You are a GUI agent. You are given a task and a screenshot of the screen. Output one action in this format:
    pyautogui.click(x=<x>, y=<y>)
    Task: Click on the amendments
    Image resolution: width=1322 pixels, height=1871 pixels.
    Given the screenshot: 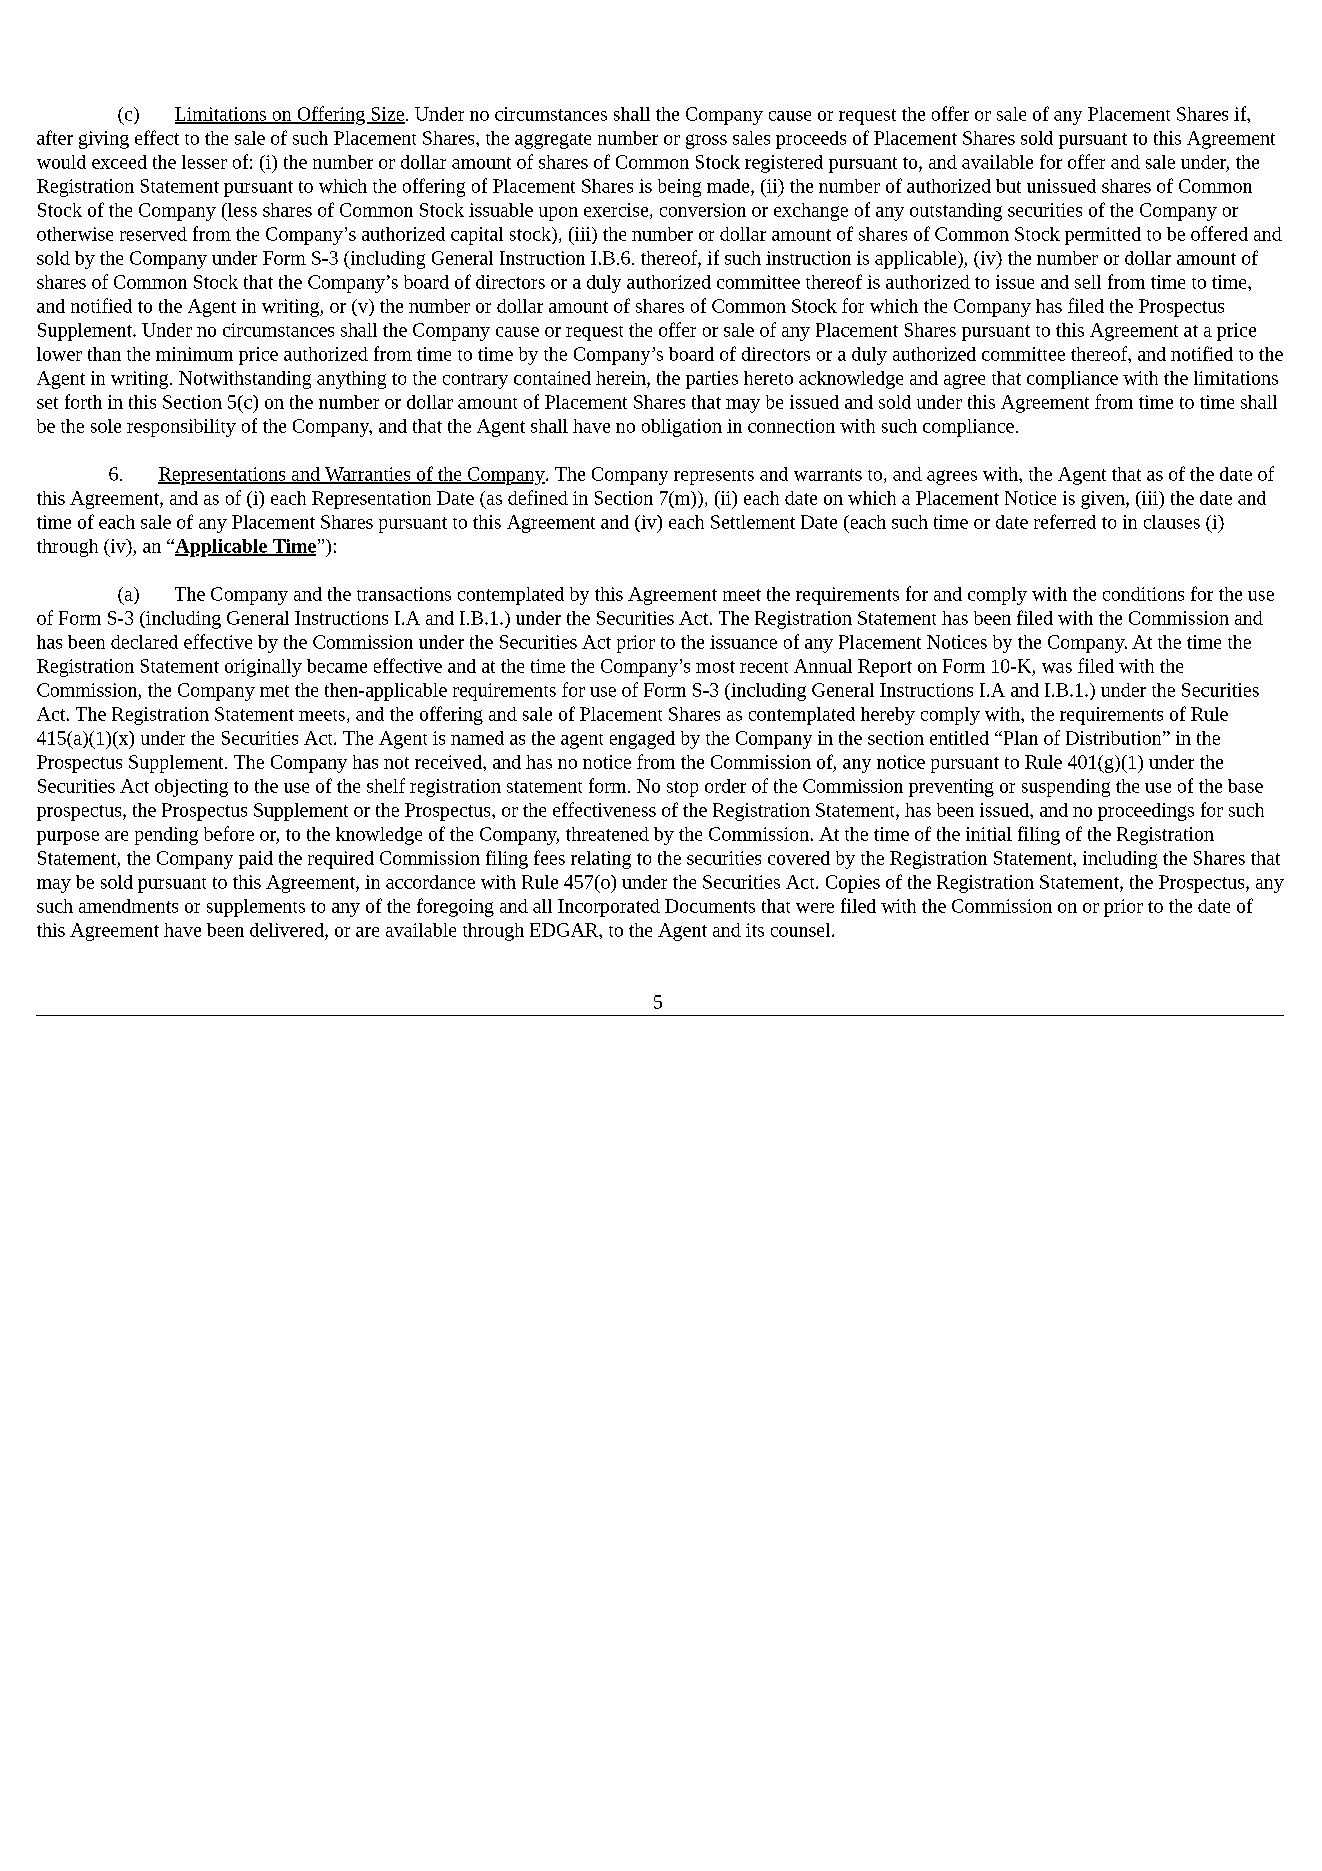 What is the action you would take?
    pyautogui.click(x=128, y=906)
